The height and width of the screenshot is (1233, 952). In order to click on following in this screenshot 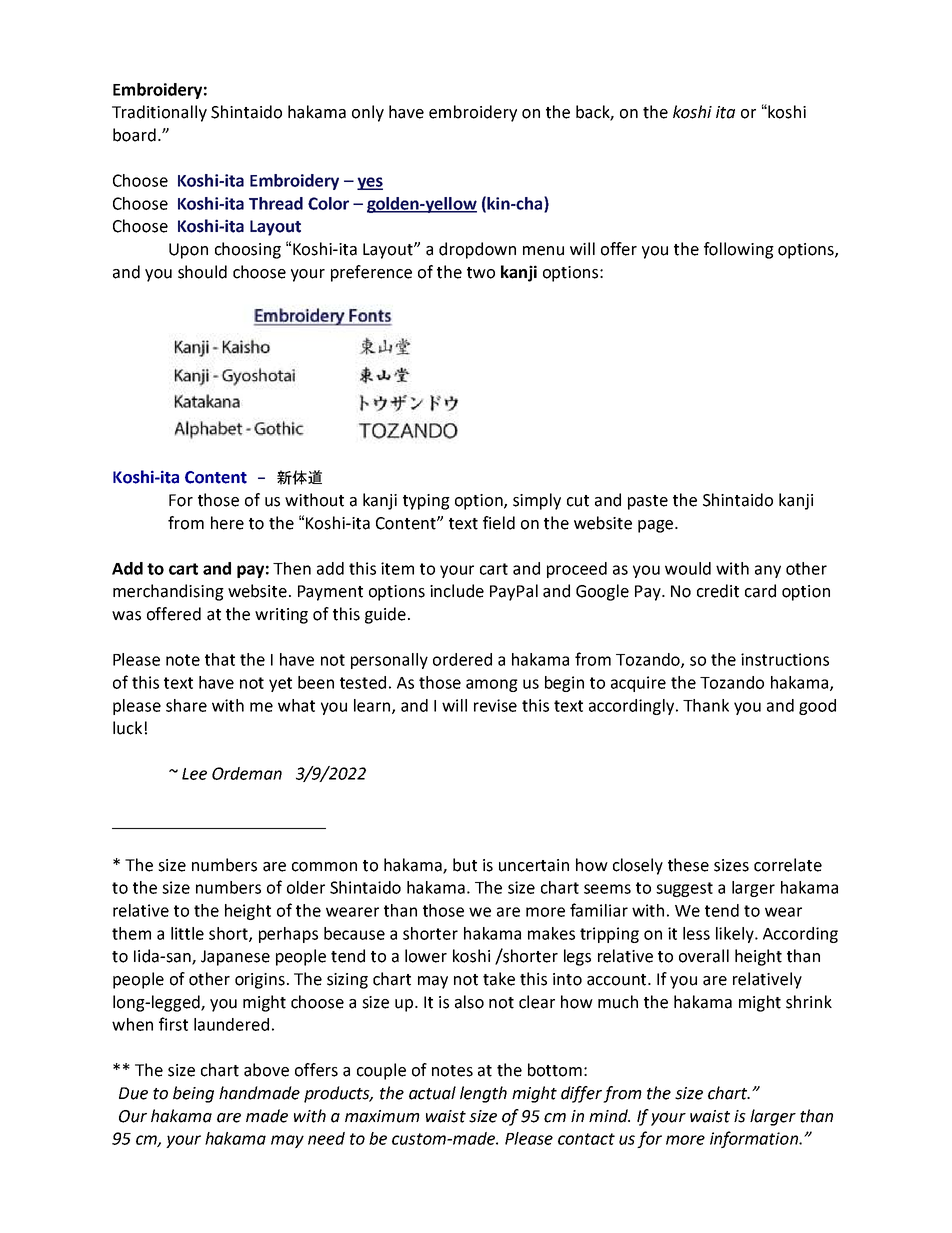, I will do `click(739, 250)`.
